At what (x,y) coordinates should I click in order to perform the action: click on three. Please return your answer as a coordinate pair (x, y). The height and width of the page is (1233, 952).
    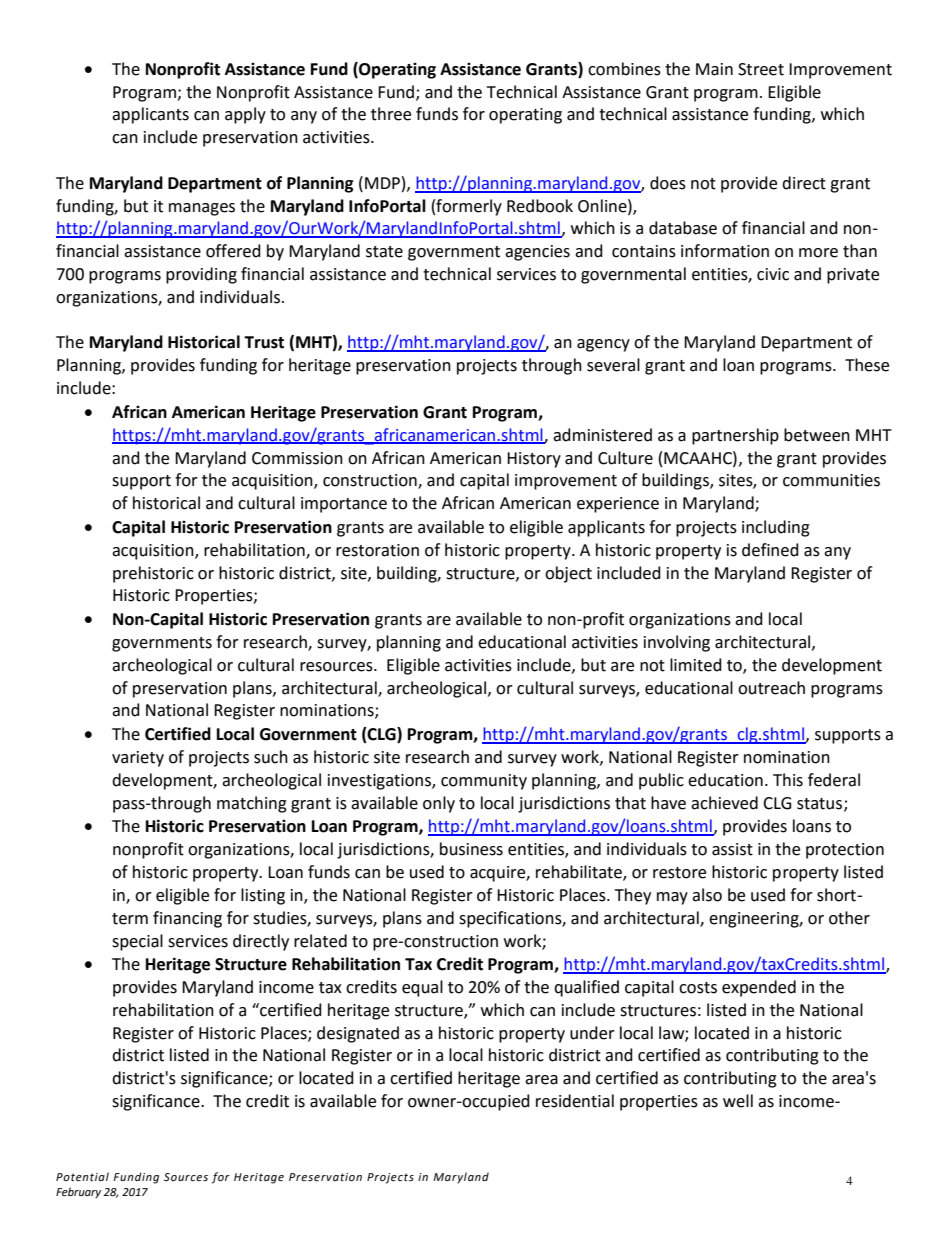
    Looking at the image, I should click on (391, 114).
